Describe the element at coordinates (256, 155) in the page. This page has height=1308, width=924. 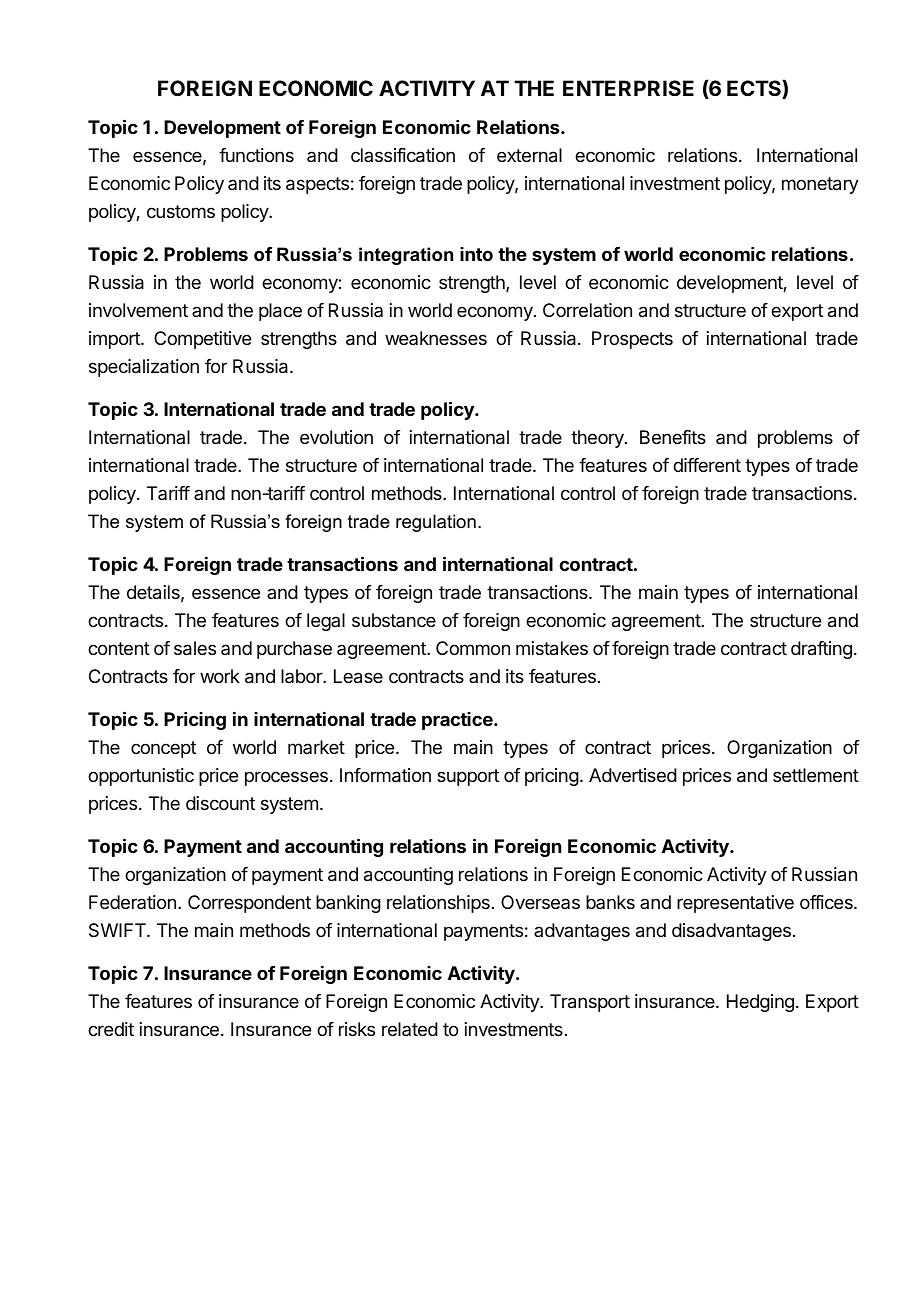
I see `functions` at that location.
